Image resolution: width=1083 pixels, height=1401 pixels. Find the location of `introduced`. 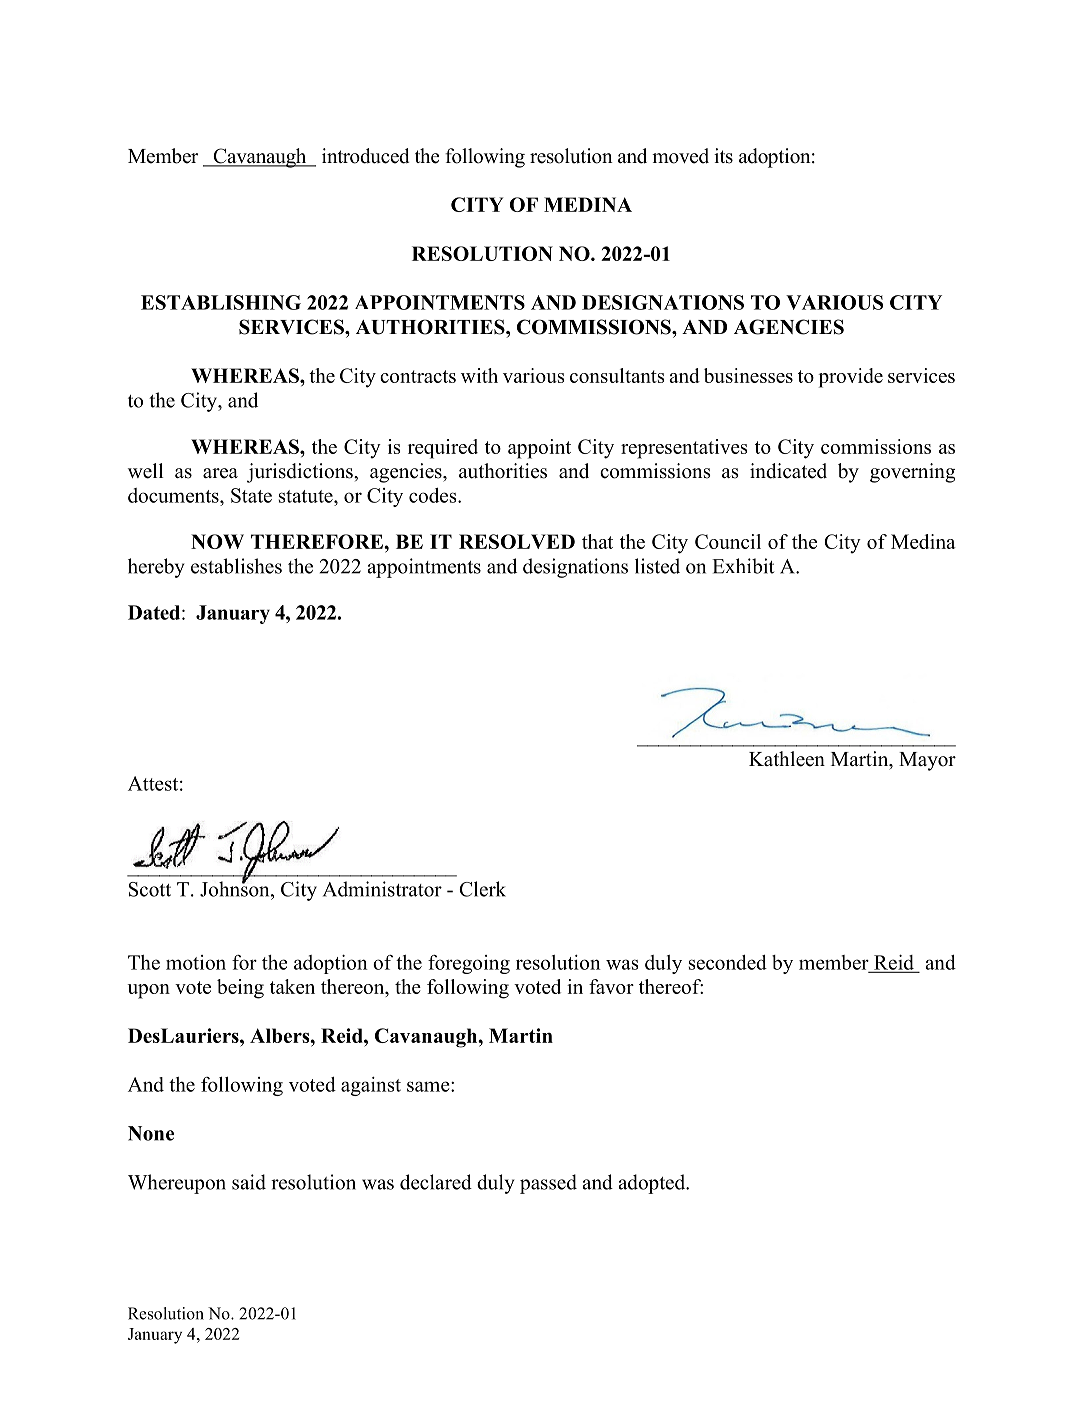

introduced is located at coordinates (365, 156).
